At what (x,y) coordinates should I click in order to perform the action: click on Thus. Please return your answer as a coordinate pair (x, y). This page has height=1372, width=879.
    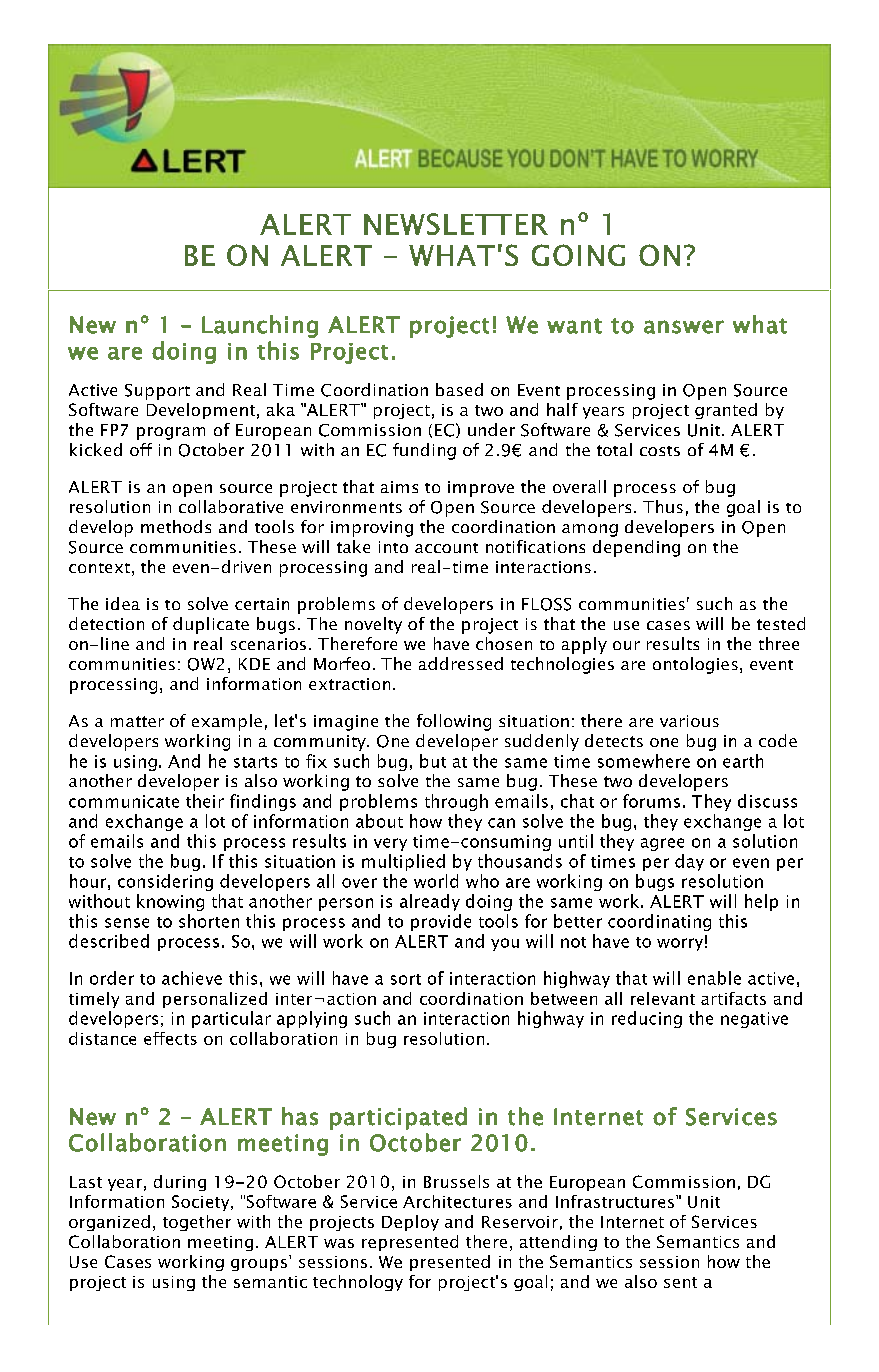
    Looking at the image, I should click on (663, 506).
